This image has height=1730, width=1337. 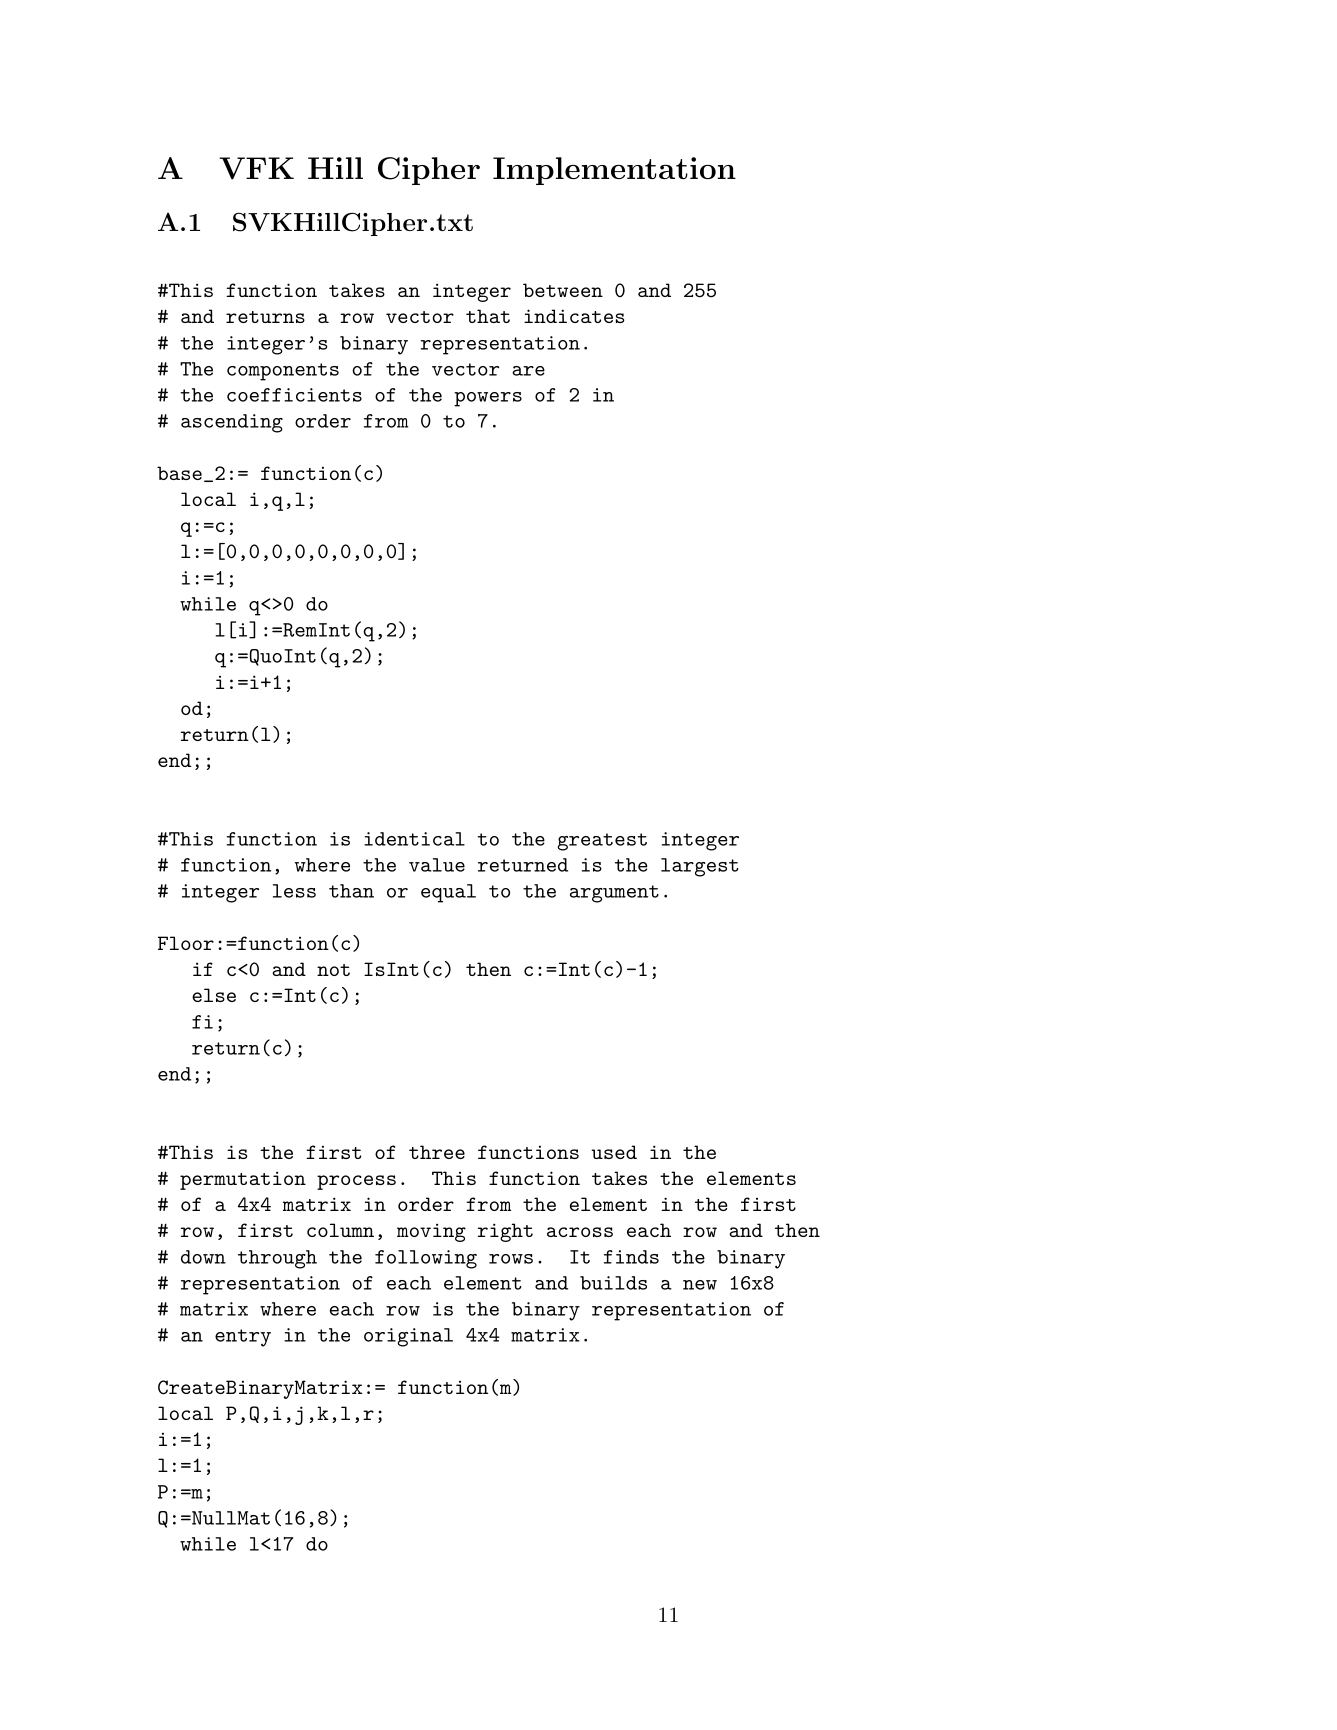 I want to click on powers, so click(x=488, y=399).
